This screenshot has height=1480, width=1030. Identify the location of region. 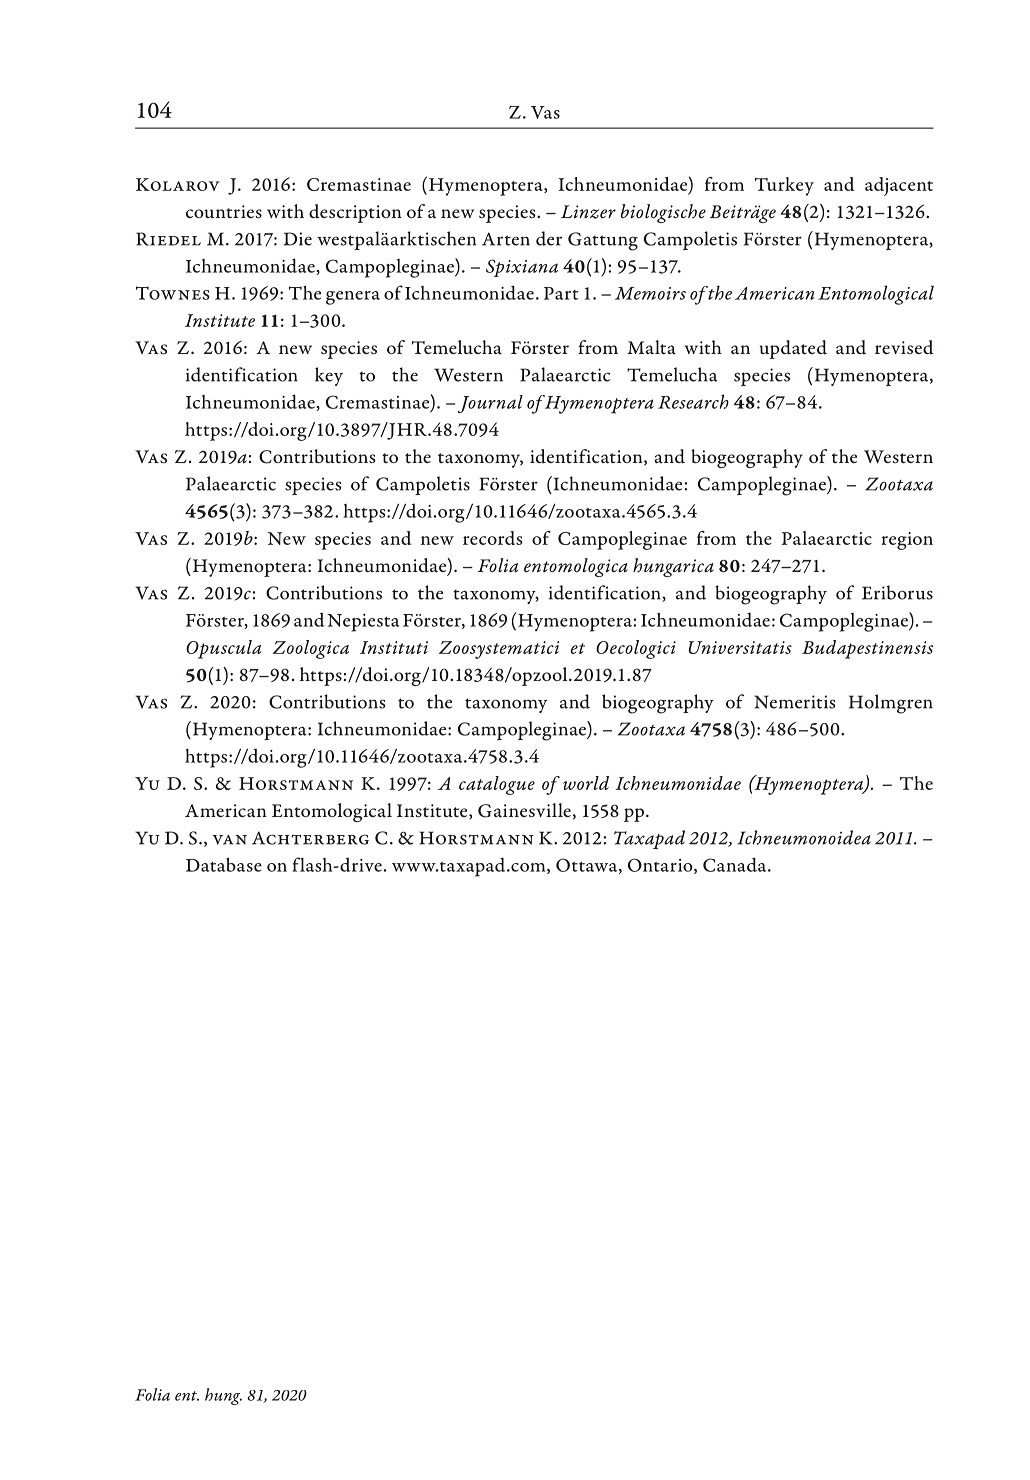
(907, 541).
